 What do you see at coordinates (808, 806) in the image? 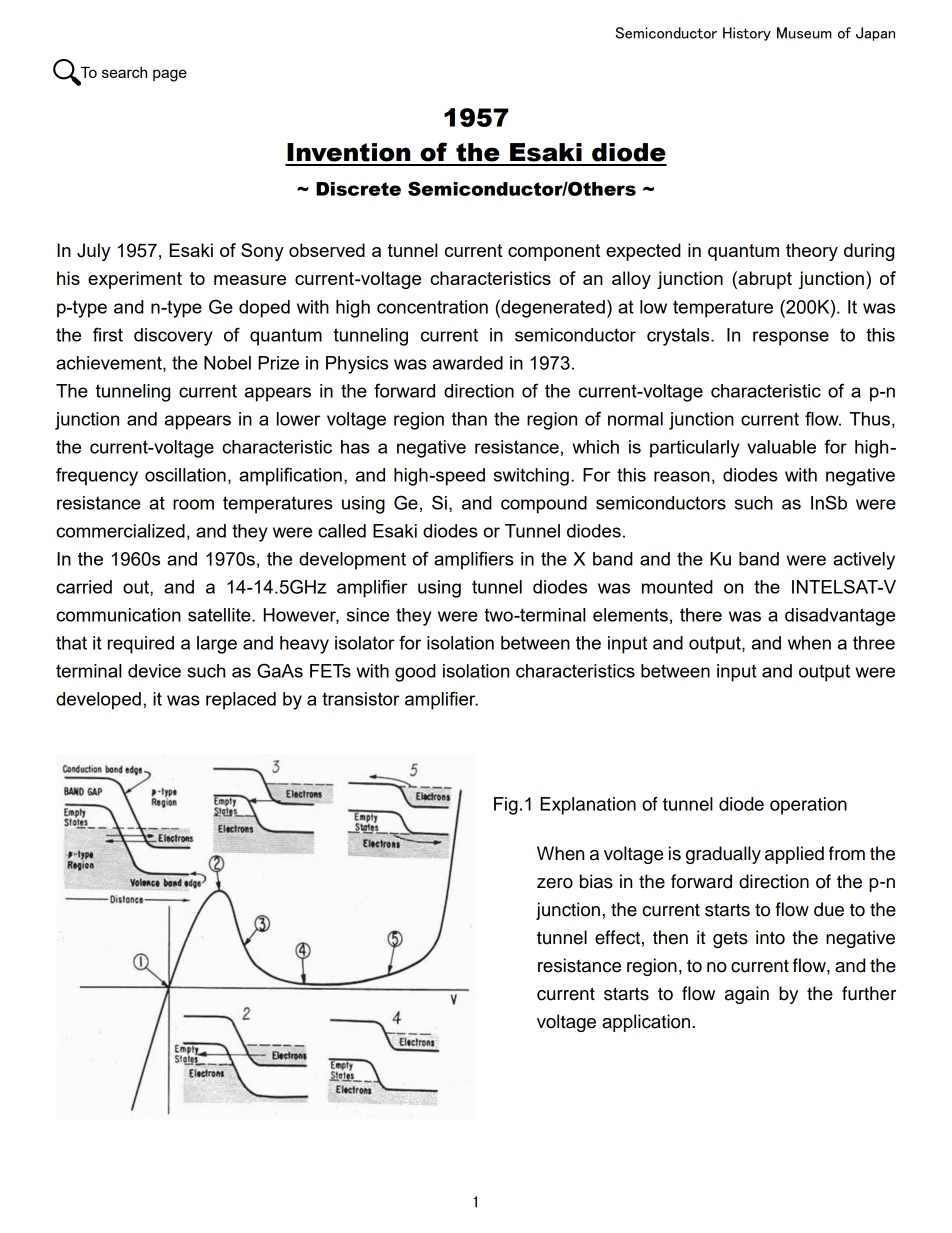
I see `operation` at bounding box center [808, 806].
